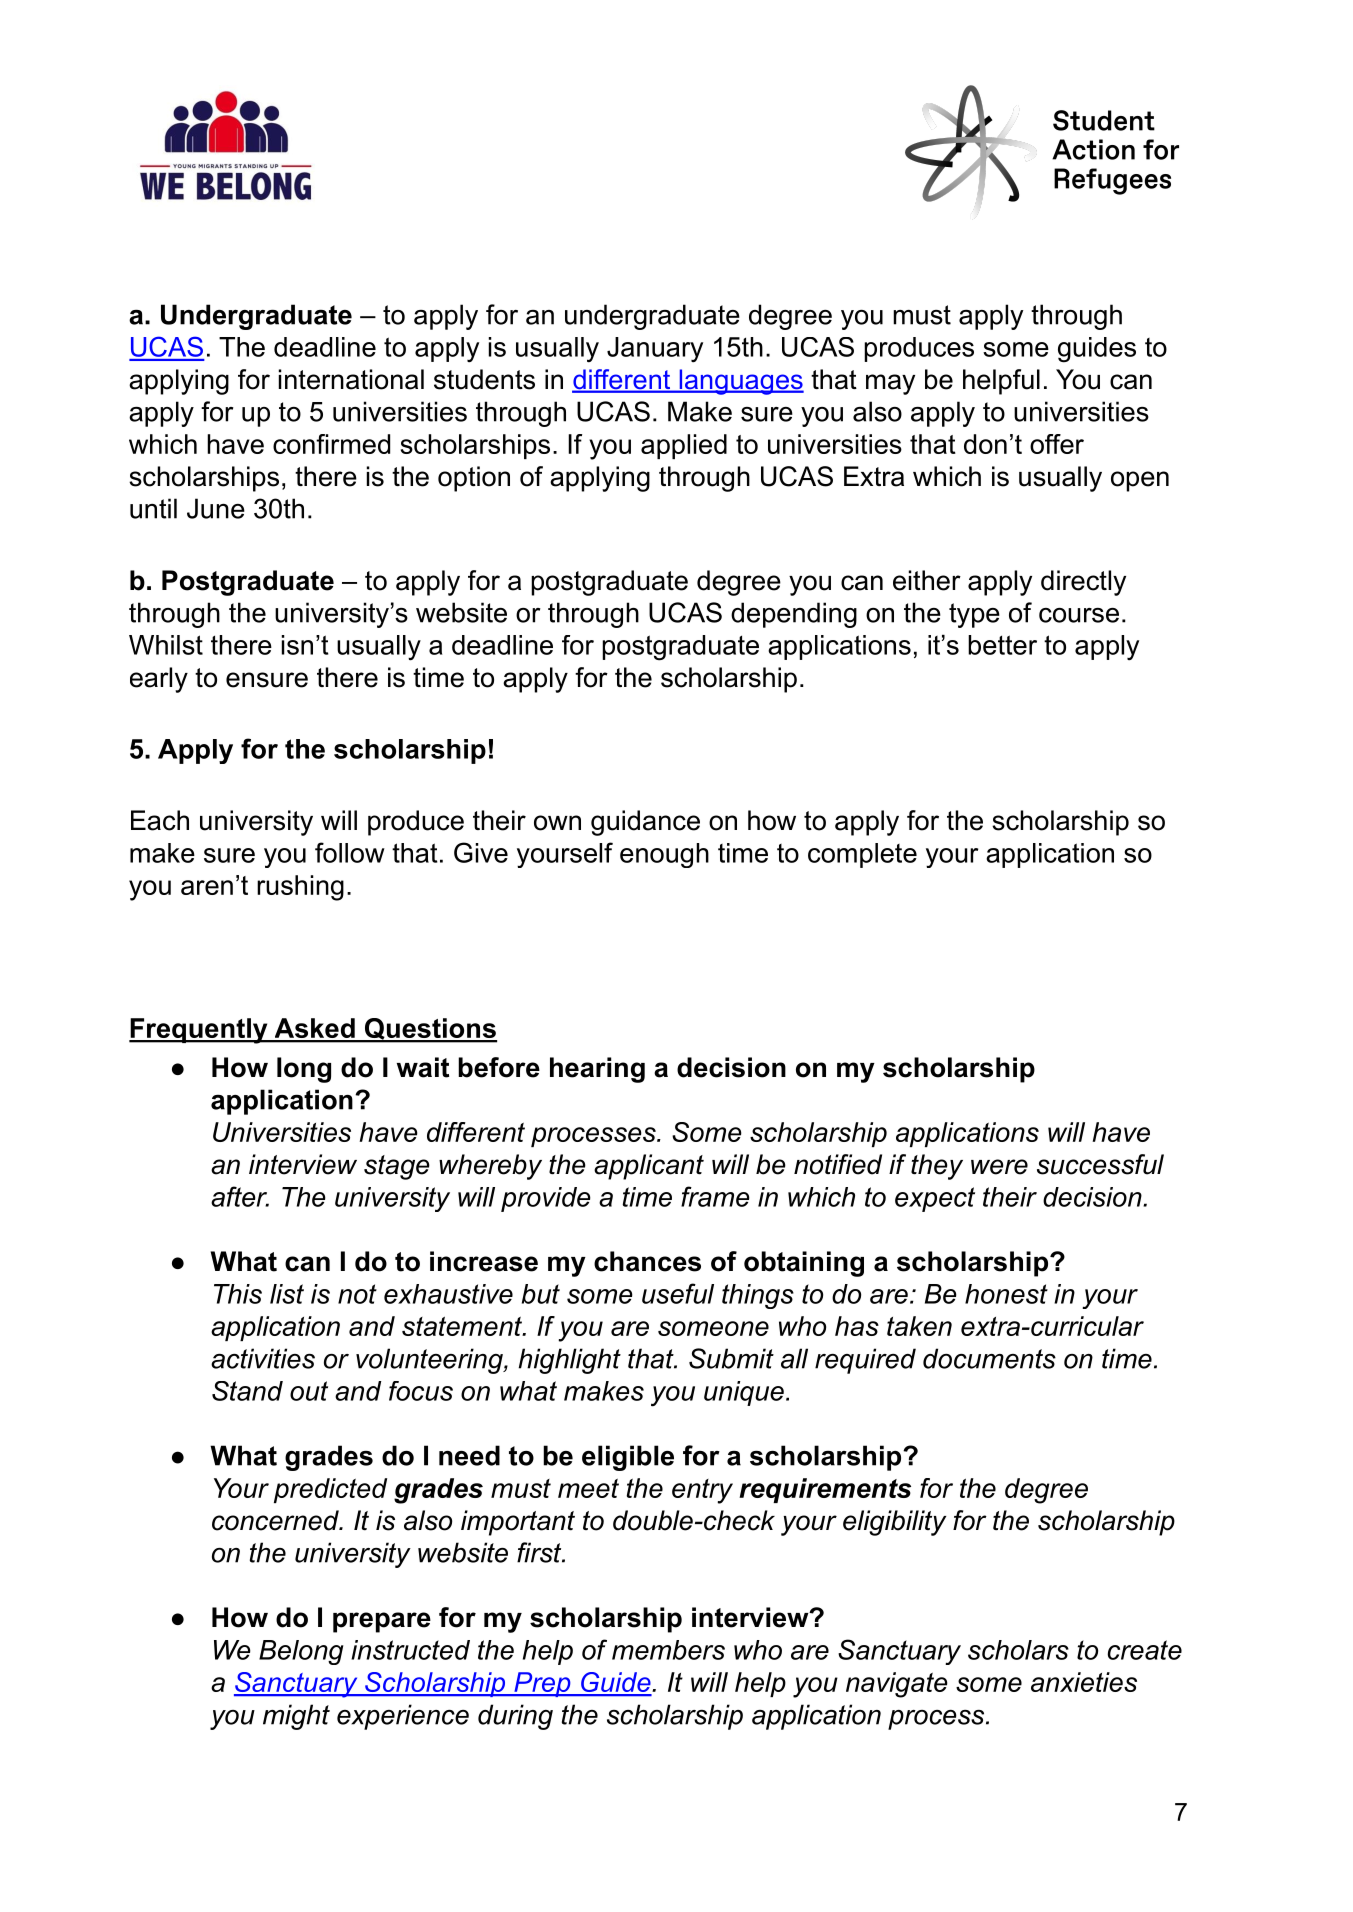 The height and width of the document is (1912, 1353). What do you see at coordinates (1057, 444) in the document?
I see `offer` at bounding box center [1057, 444].
